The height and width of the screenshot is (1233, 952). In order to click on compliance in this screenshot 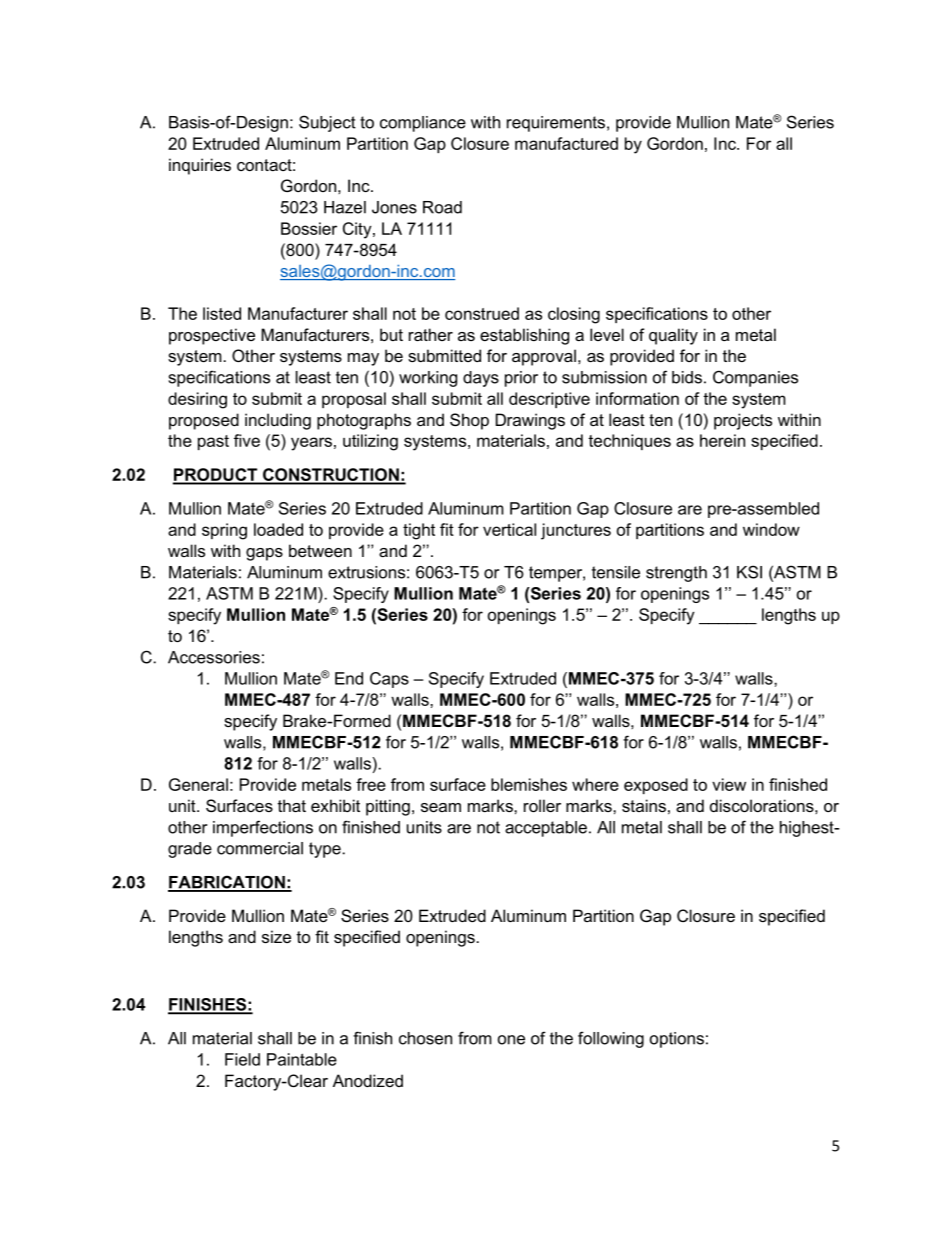, I will do `click(423, 124)`.
